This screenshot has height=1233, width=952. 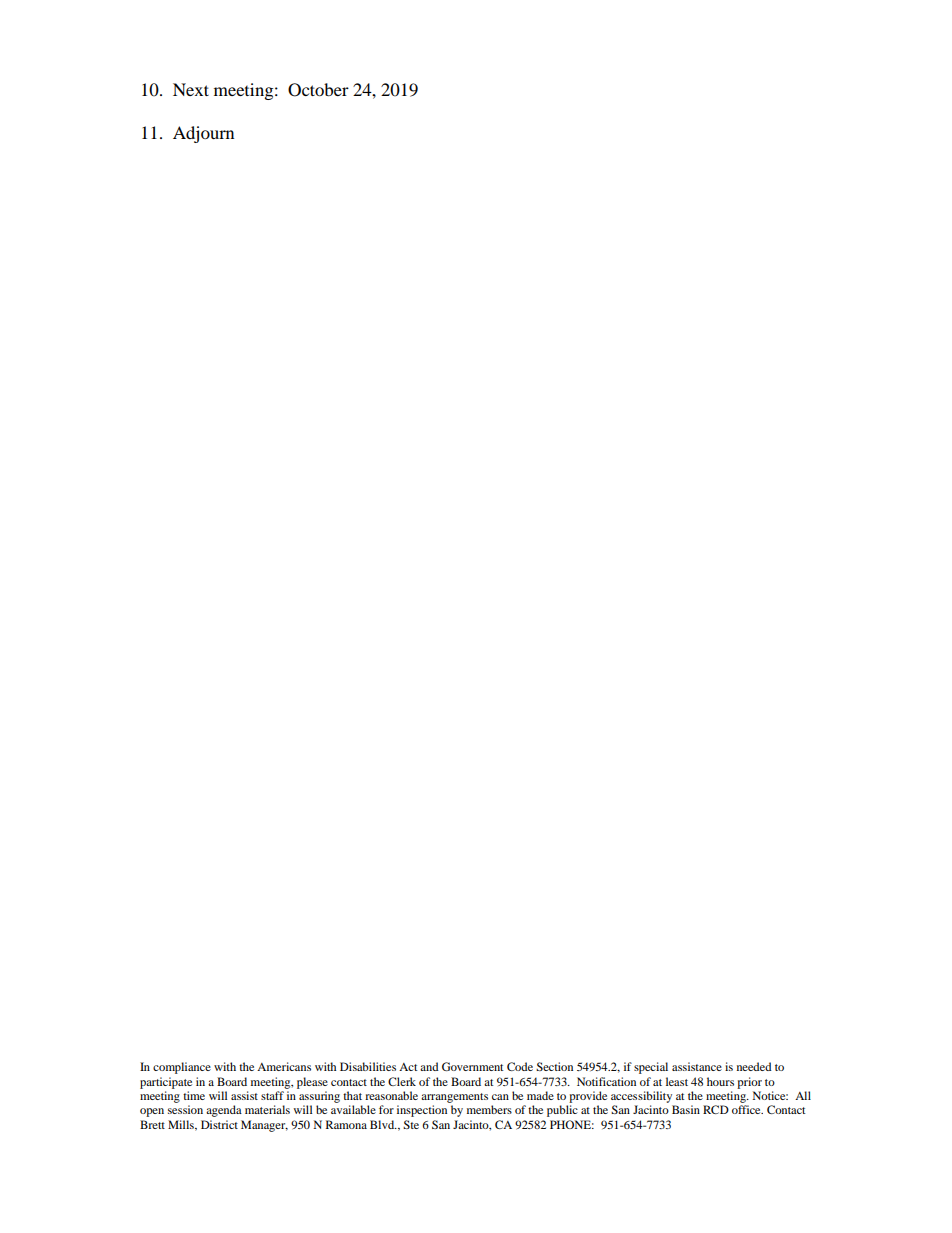 I want to click on compliance, so click(x=182, y=1068).
